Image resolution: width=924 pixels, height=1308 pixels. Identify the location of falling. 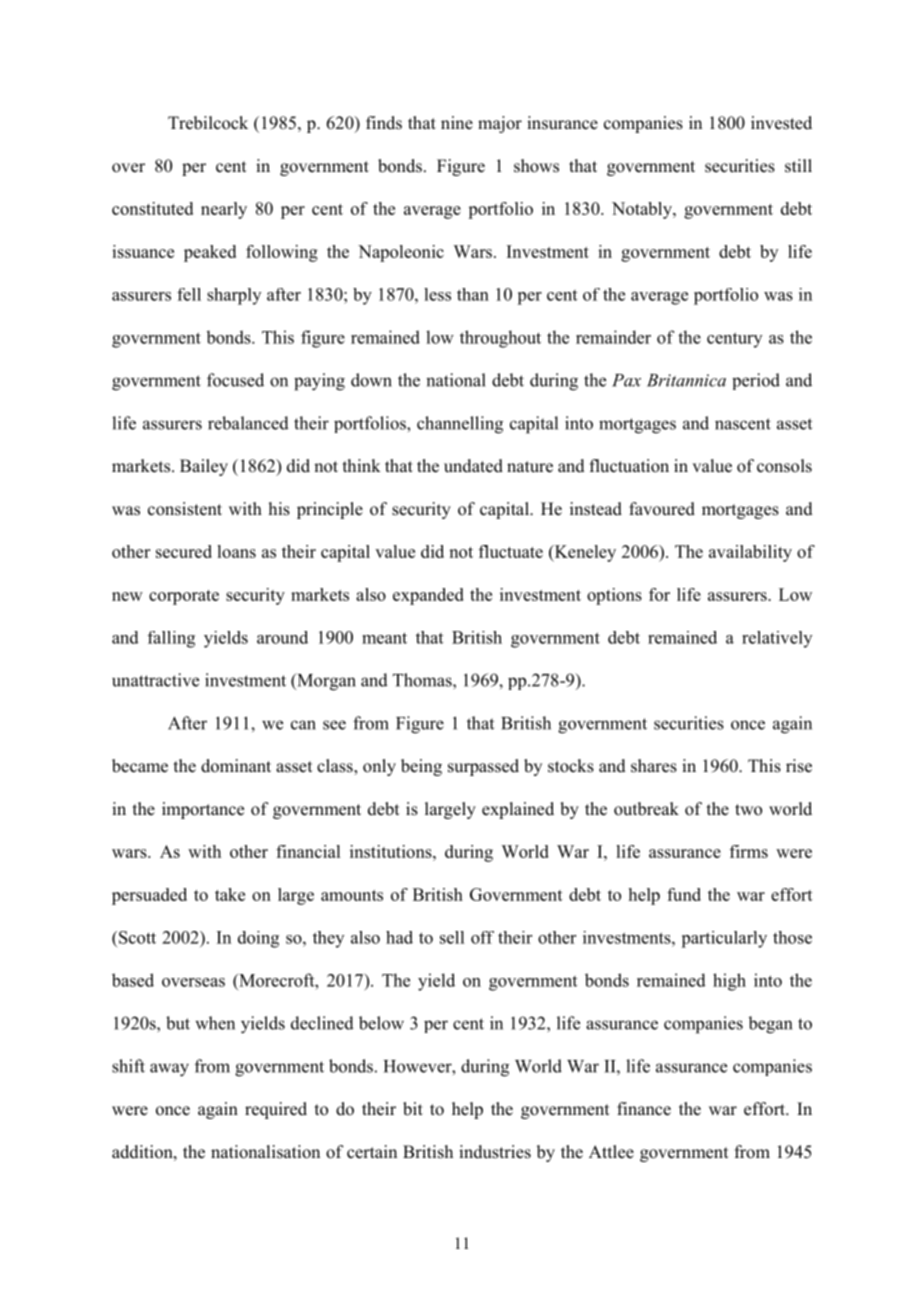
(171, 639).
